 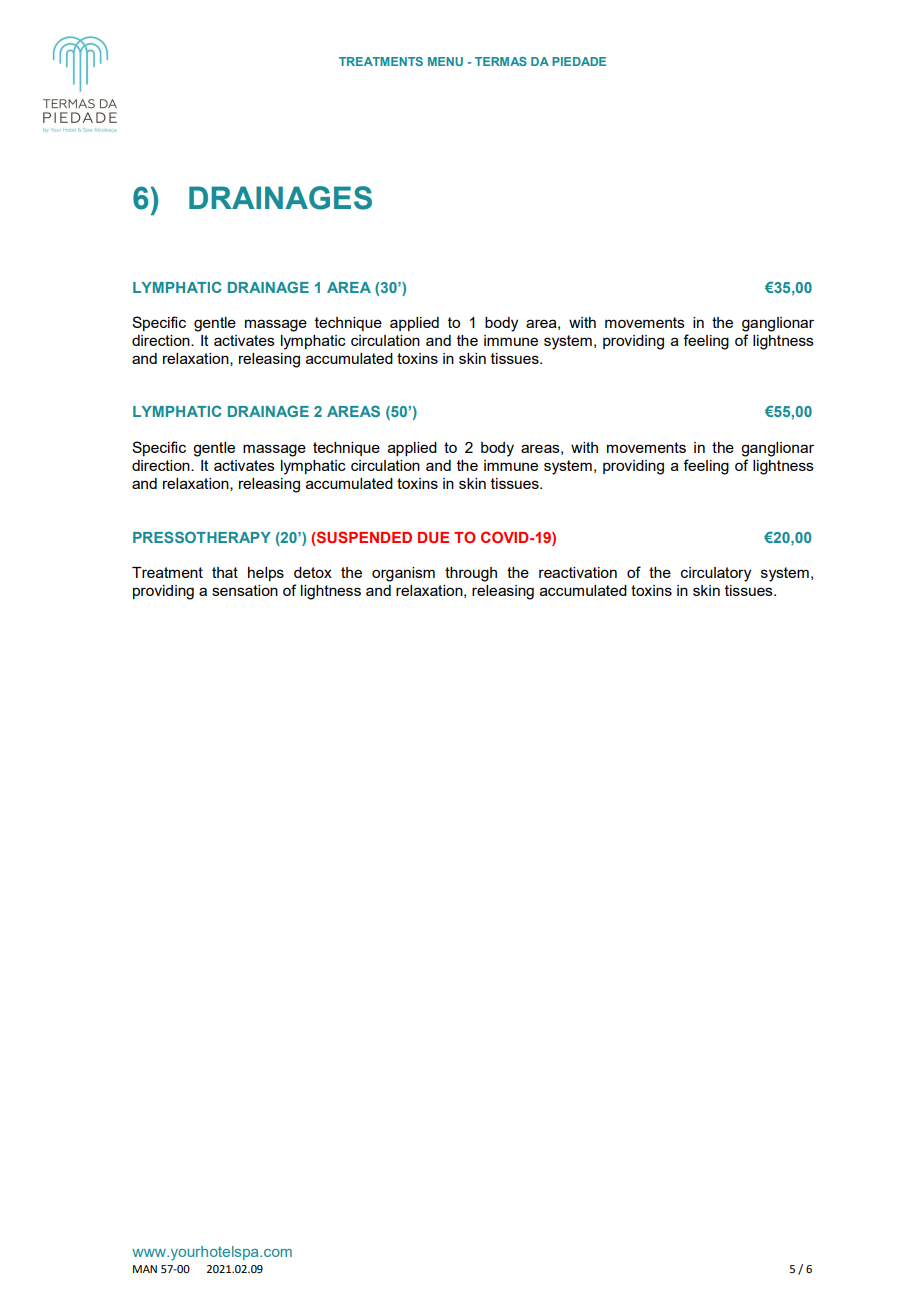 What do you see at coordinates (225, 572) in the screenshot?
I see `that` at bounding box center [225, 572].
